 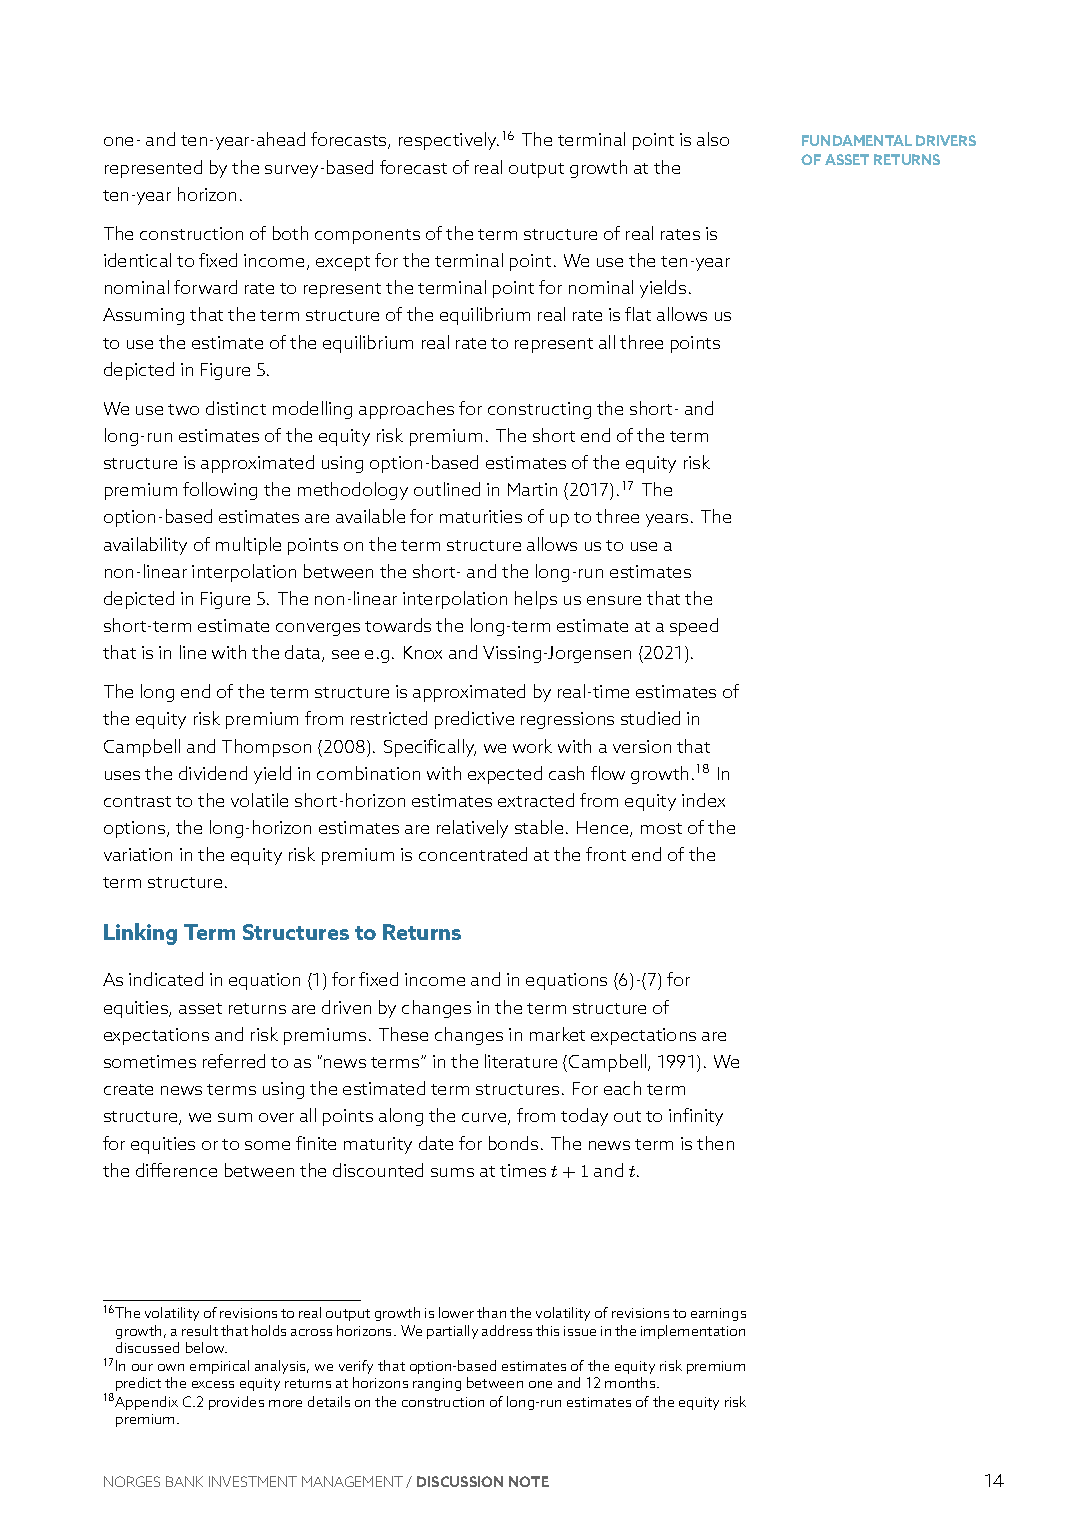 I want to click on multiple, so click(x=248, y=546).
